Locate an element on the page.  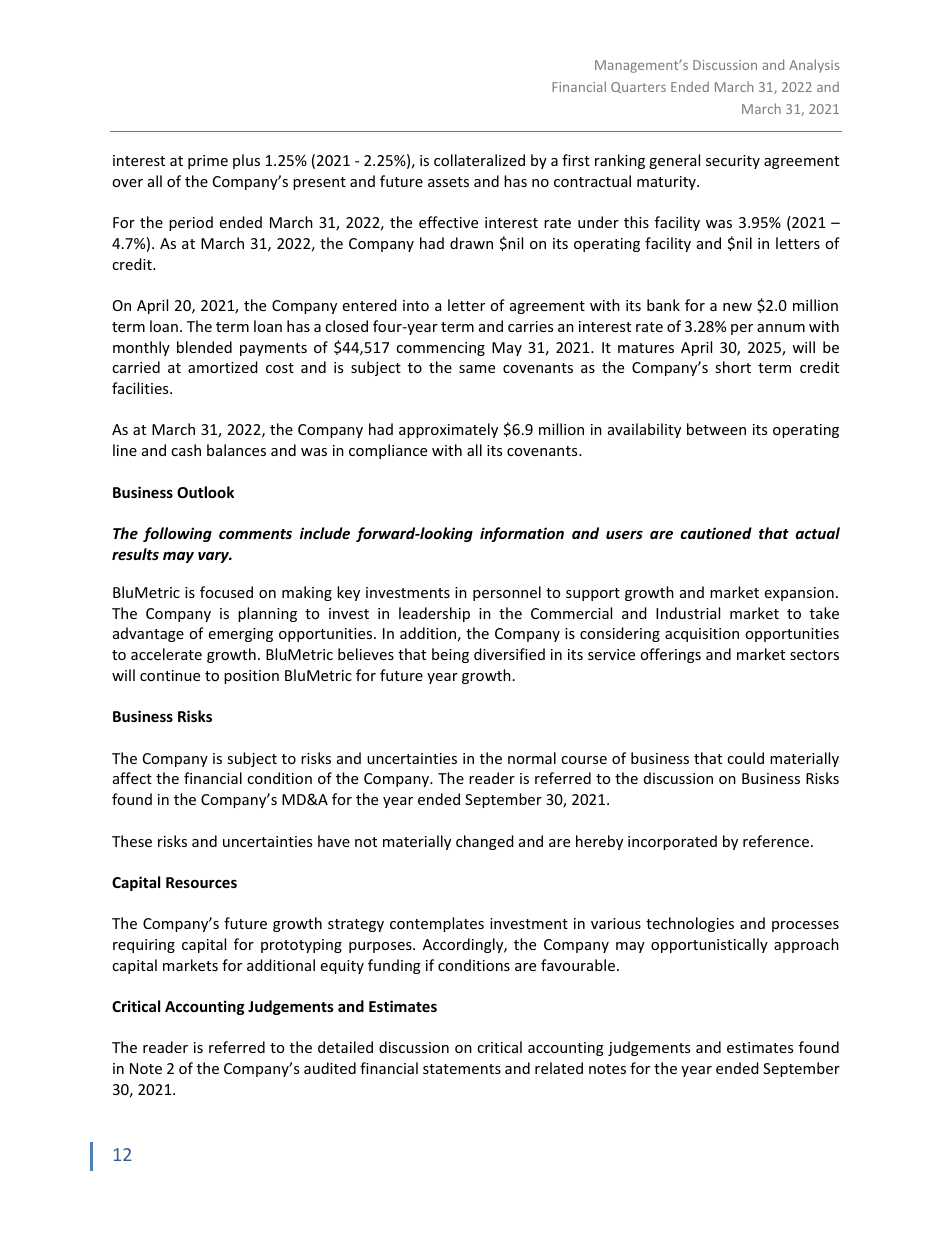
approximately is located at coordinates (448, 430).
